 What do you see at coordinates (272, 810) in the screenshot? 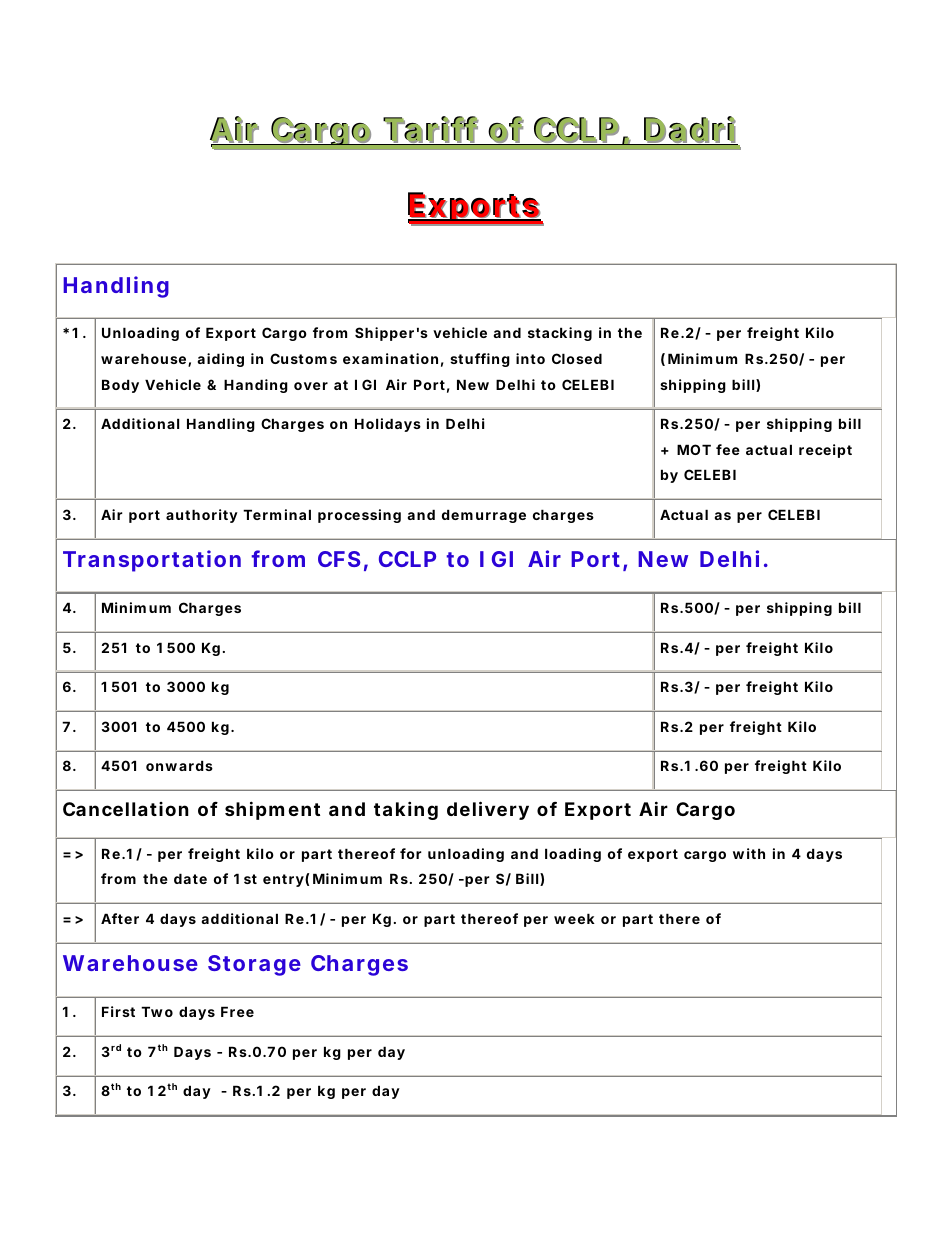
I see `shipment` at bounding box center [272, 810].
